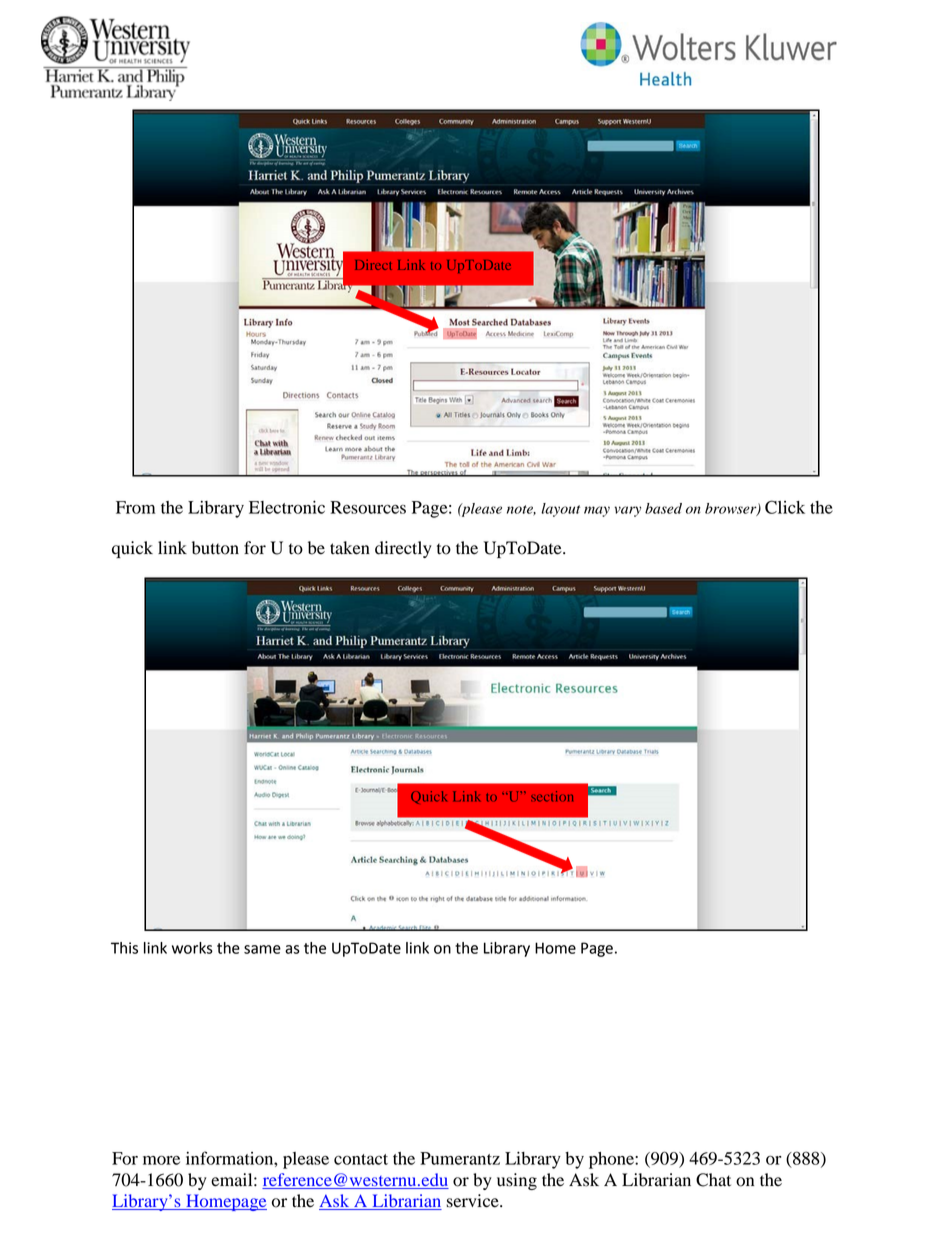  I want to click on more, so click(161, 1160).
